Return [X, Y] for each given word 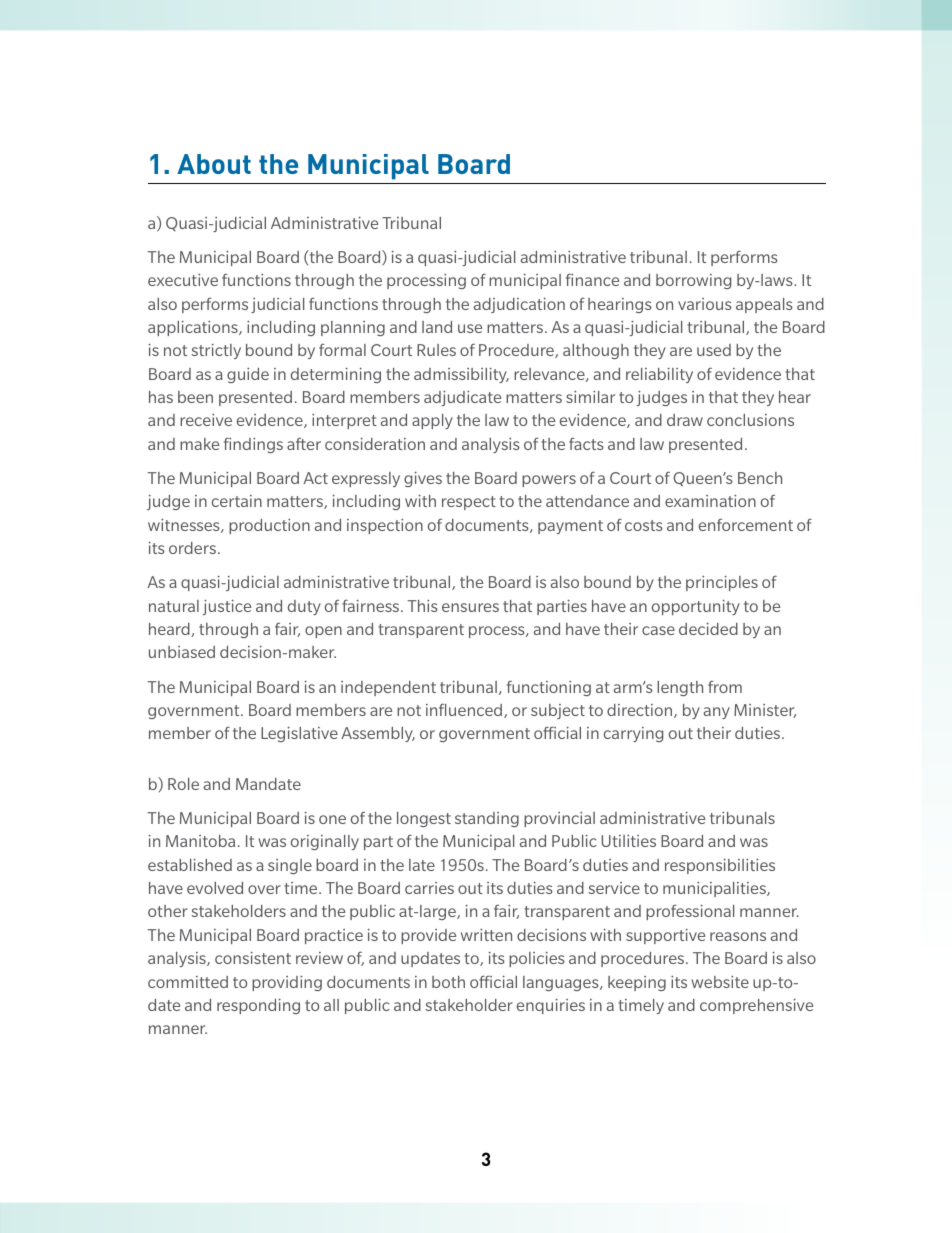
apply [432, 421]
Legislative [299, 734]
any [717, 713]
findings [253, 445]
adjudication [519, 305]
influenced [465, 711]
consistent [253, 958]
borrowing [693, 281]
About [214, 164]
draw [685, 420]
